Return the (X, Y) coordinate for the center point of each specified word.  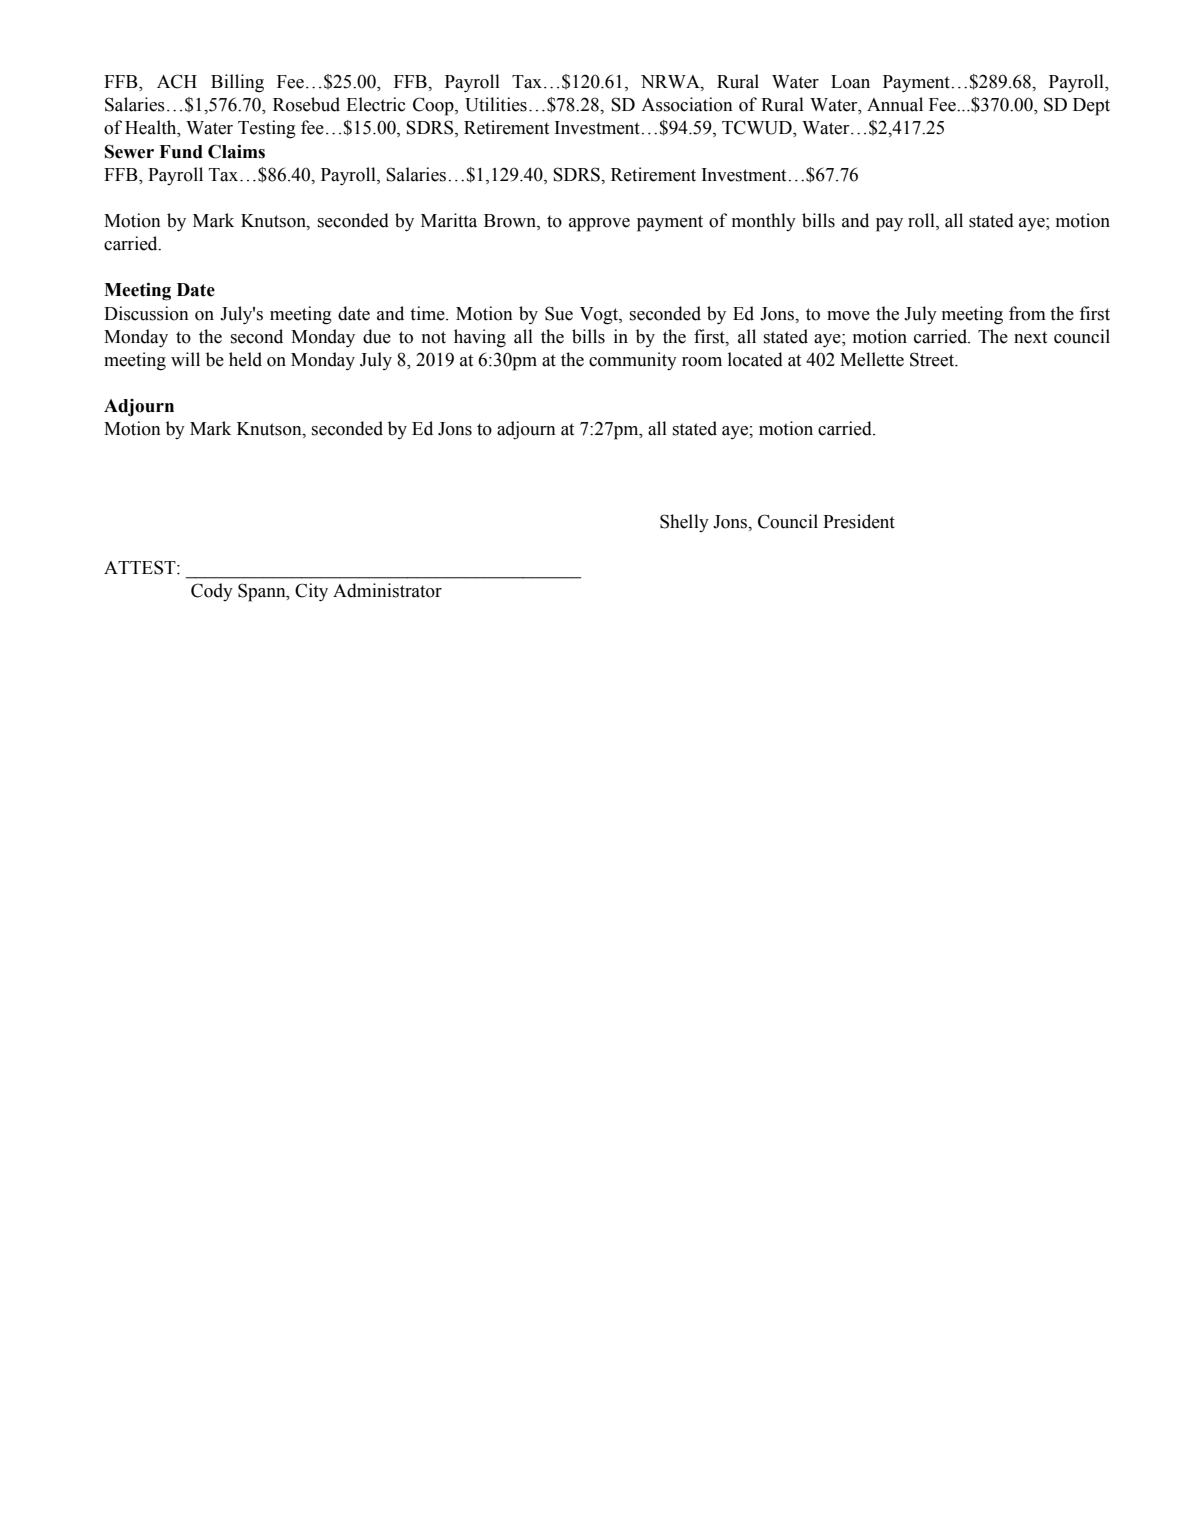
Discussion (146, 313)
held (245, 359)
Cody (212, 592)
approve (599, 225)
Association (687, 104)
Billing (237, 83)
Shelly (684, 523)
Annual (895, 104)
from (1027, 313)
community (633, 361)
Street (933, 359)
